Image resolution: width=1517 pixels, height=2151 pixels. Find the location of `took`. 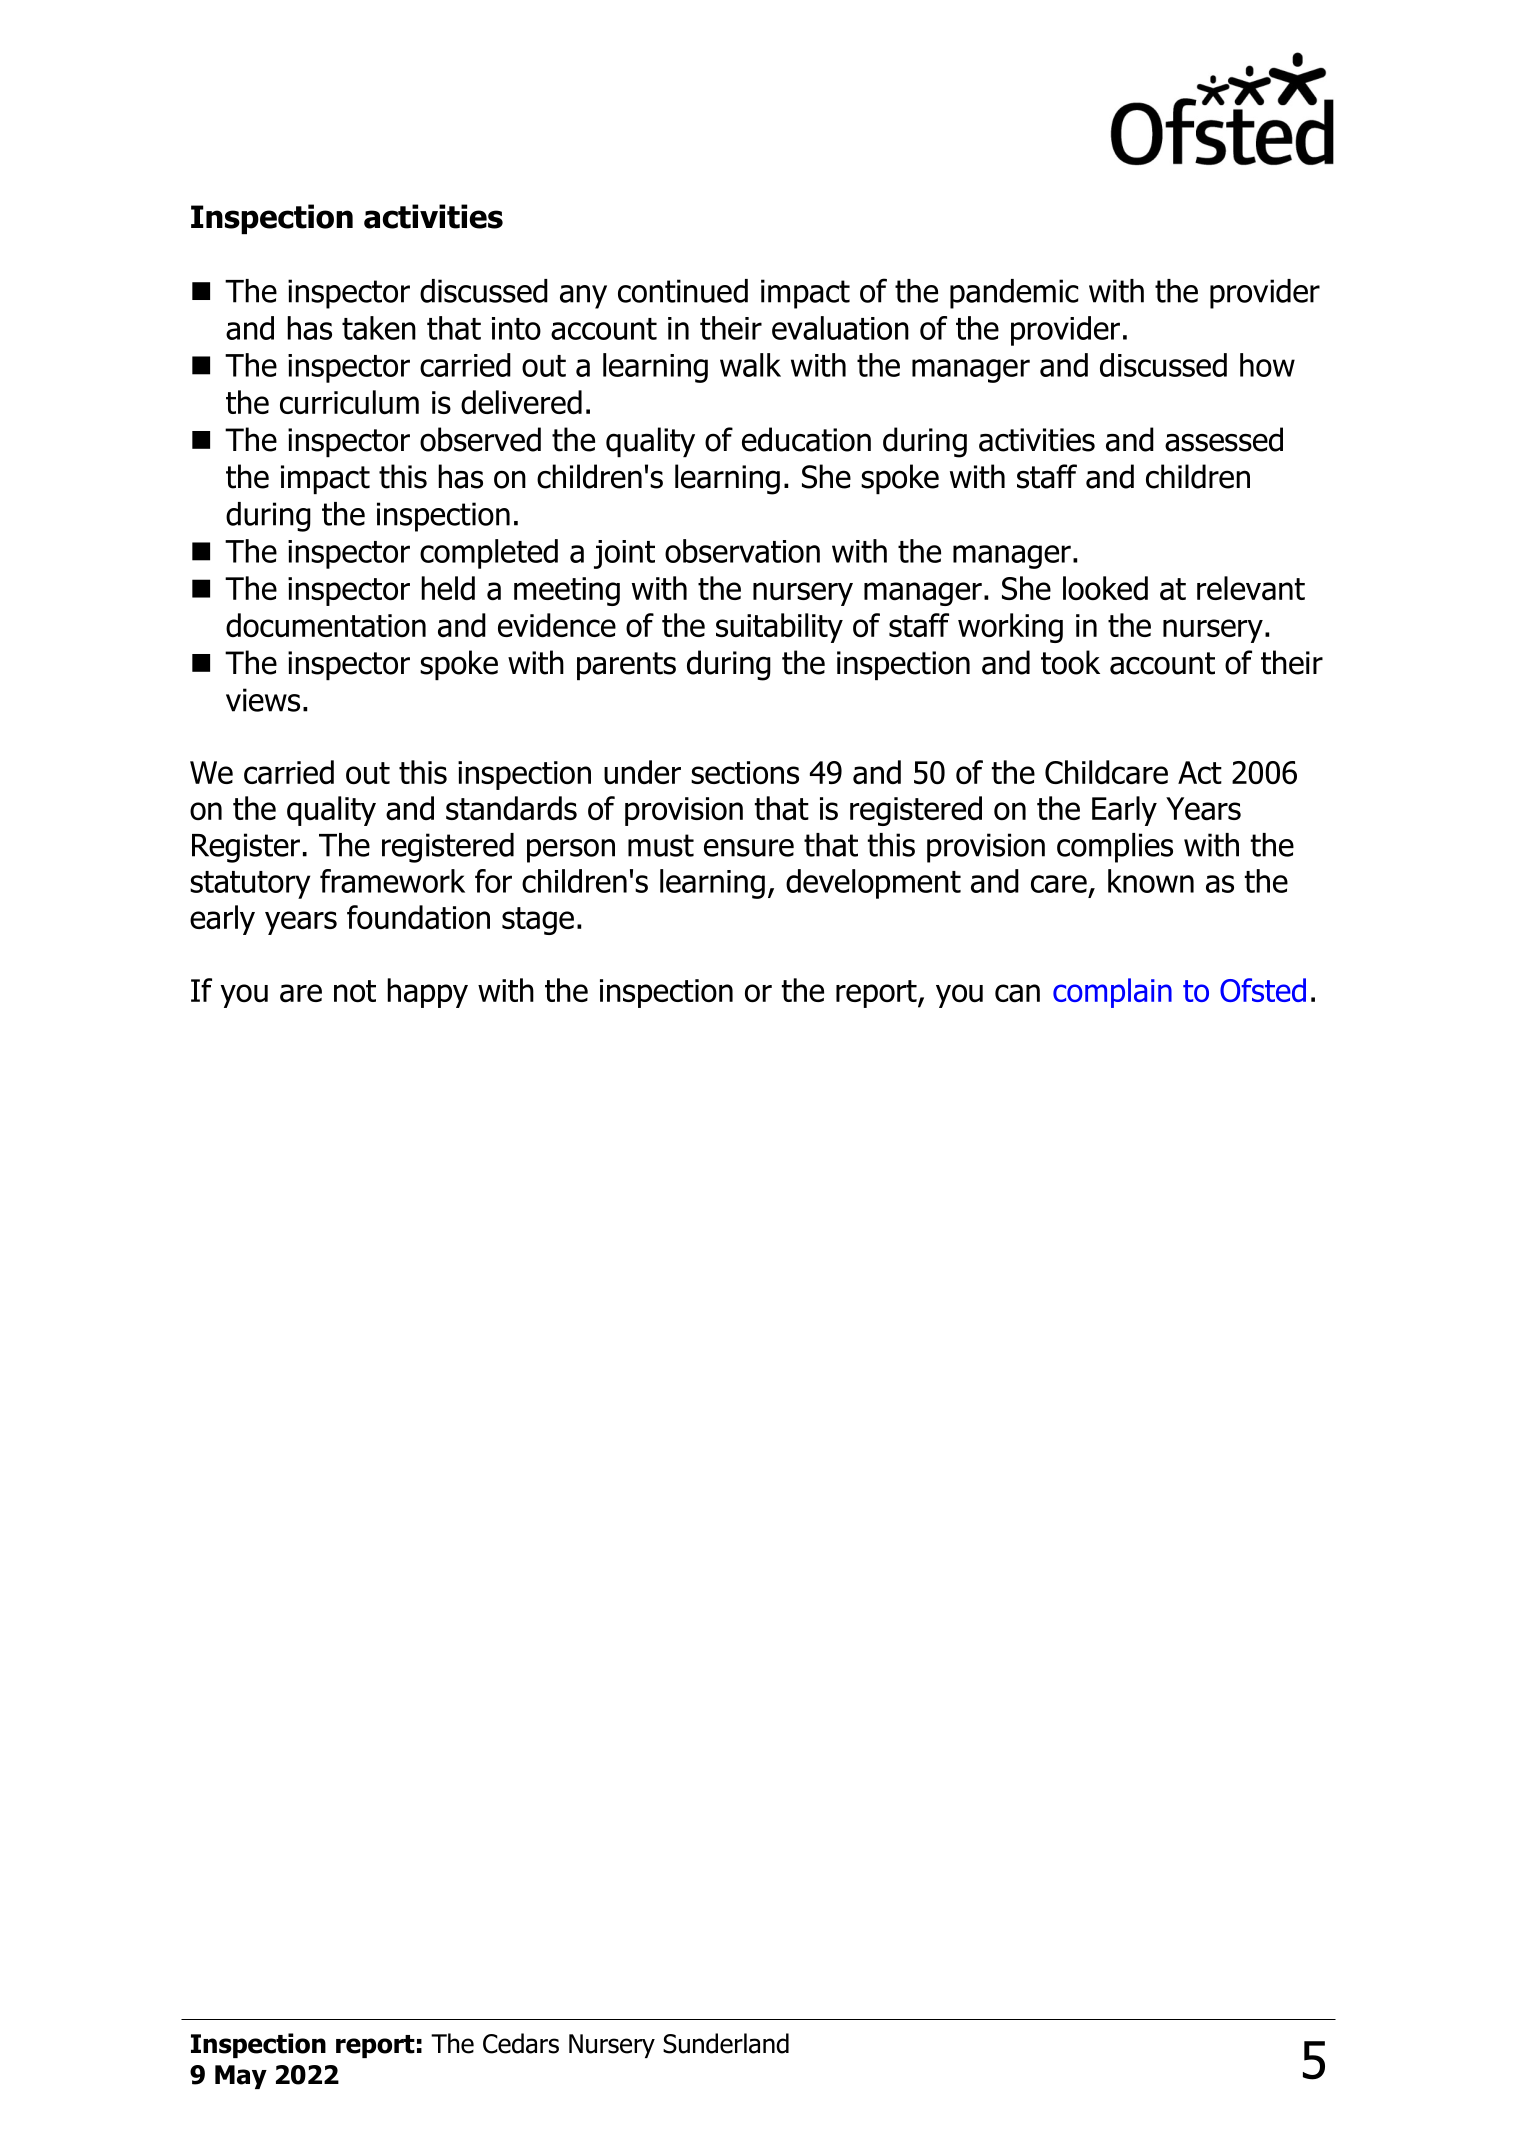

took is located at coordinates (1070, 662).
